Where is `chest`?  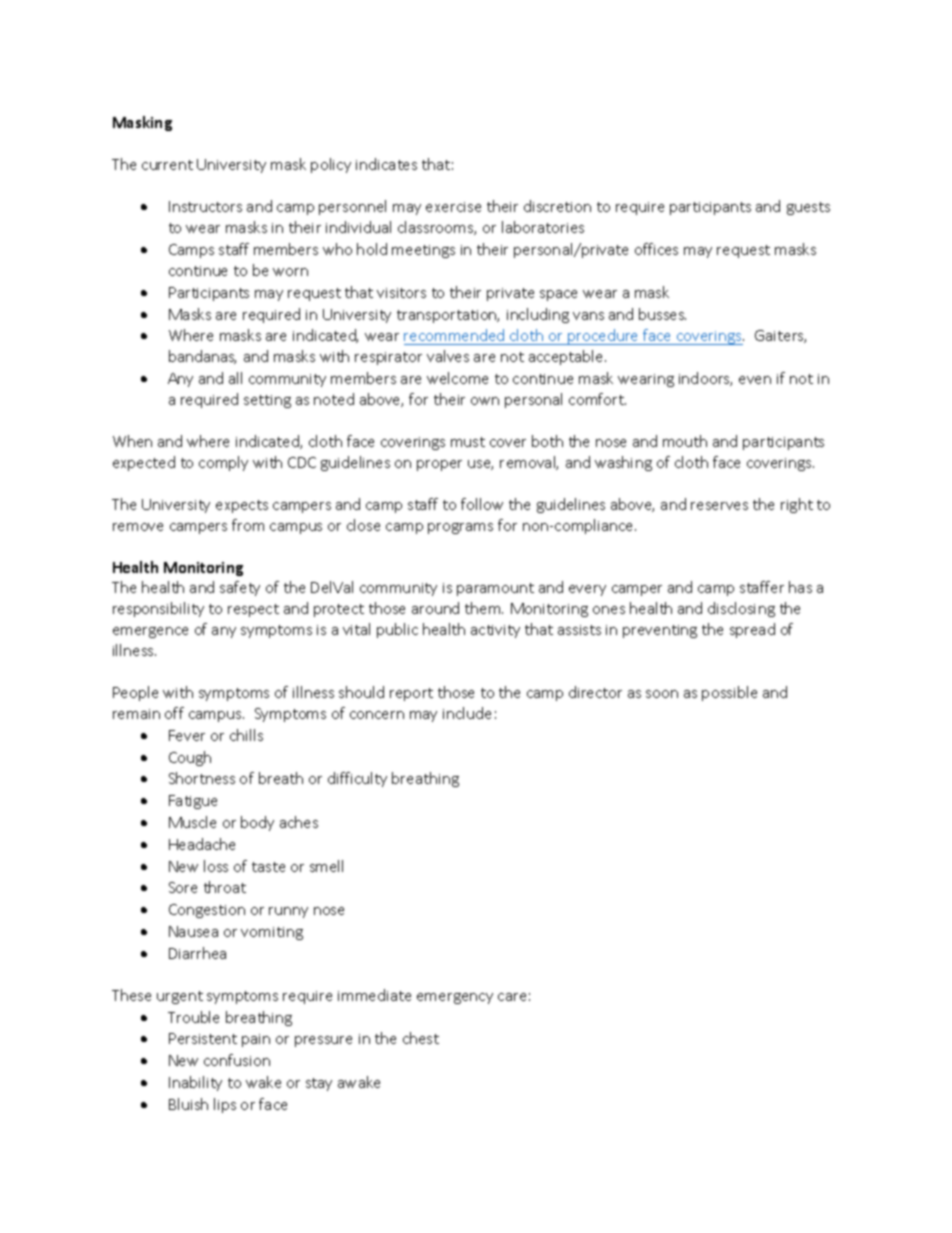
chest is located at coordinates (421, 1038).
